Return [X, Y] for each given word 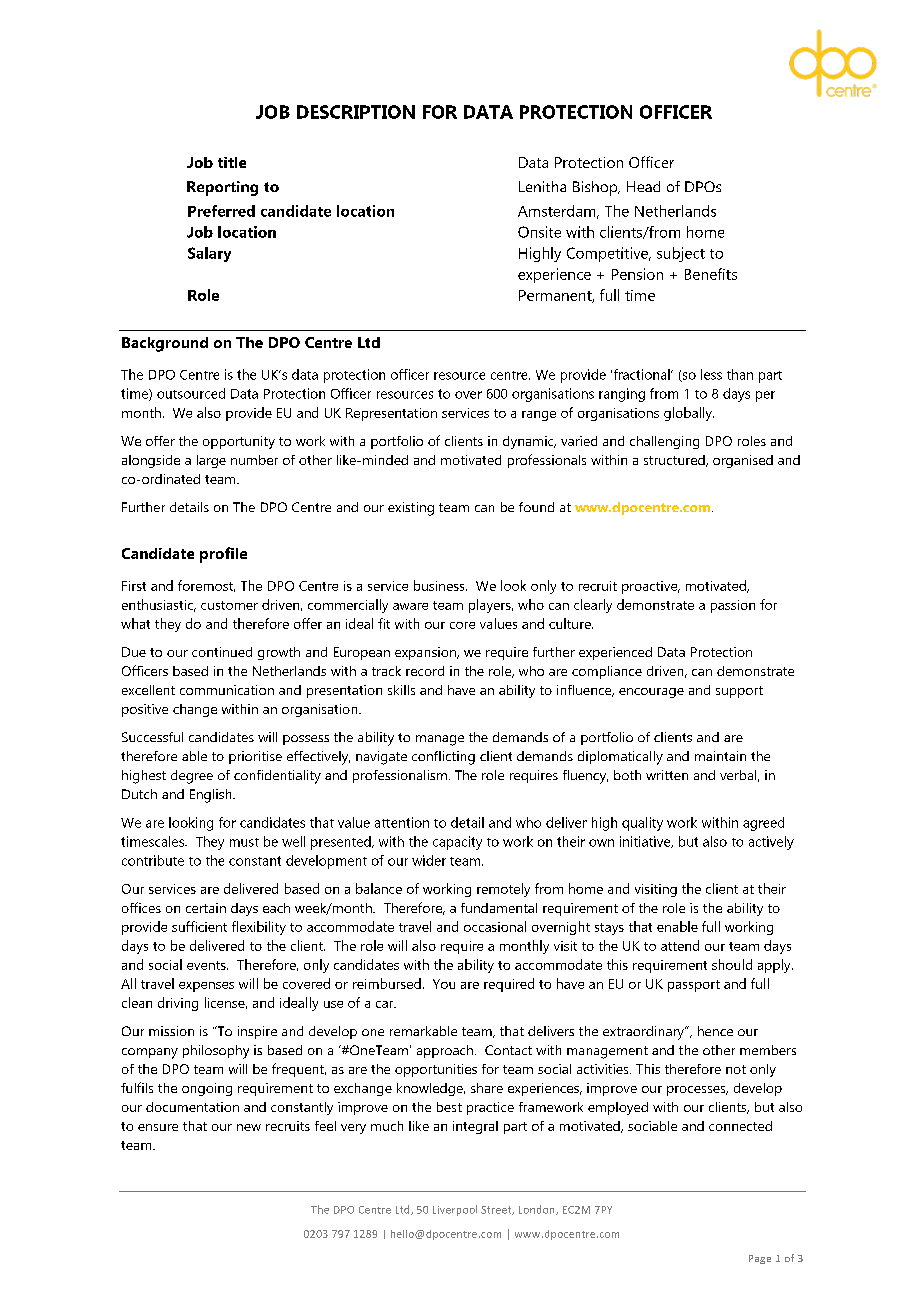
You [444, 984]
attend [680, 945]
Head [643, 186]
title [232, 162]
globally [689, 414]
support [739, 692]
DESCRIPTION [356, 112]
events [207, 965]
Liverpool [455, 1210]
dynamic [529, 442]
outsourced [191, 393]
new [249, 1127]
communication [227, 690]
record [425, 671]
